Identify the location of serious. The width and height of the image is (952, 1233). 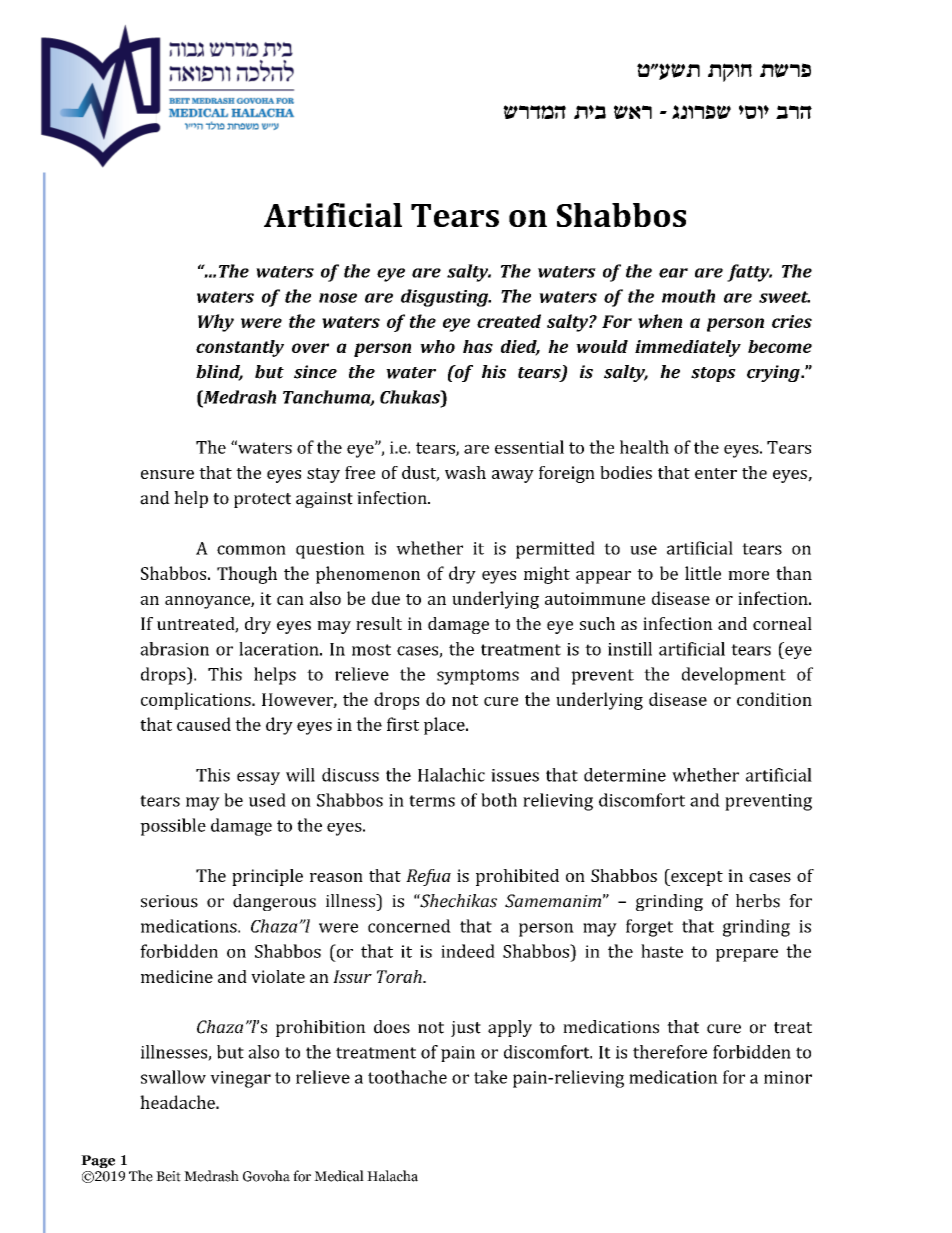
(169, 901).
